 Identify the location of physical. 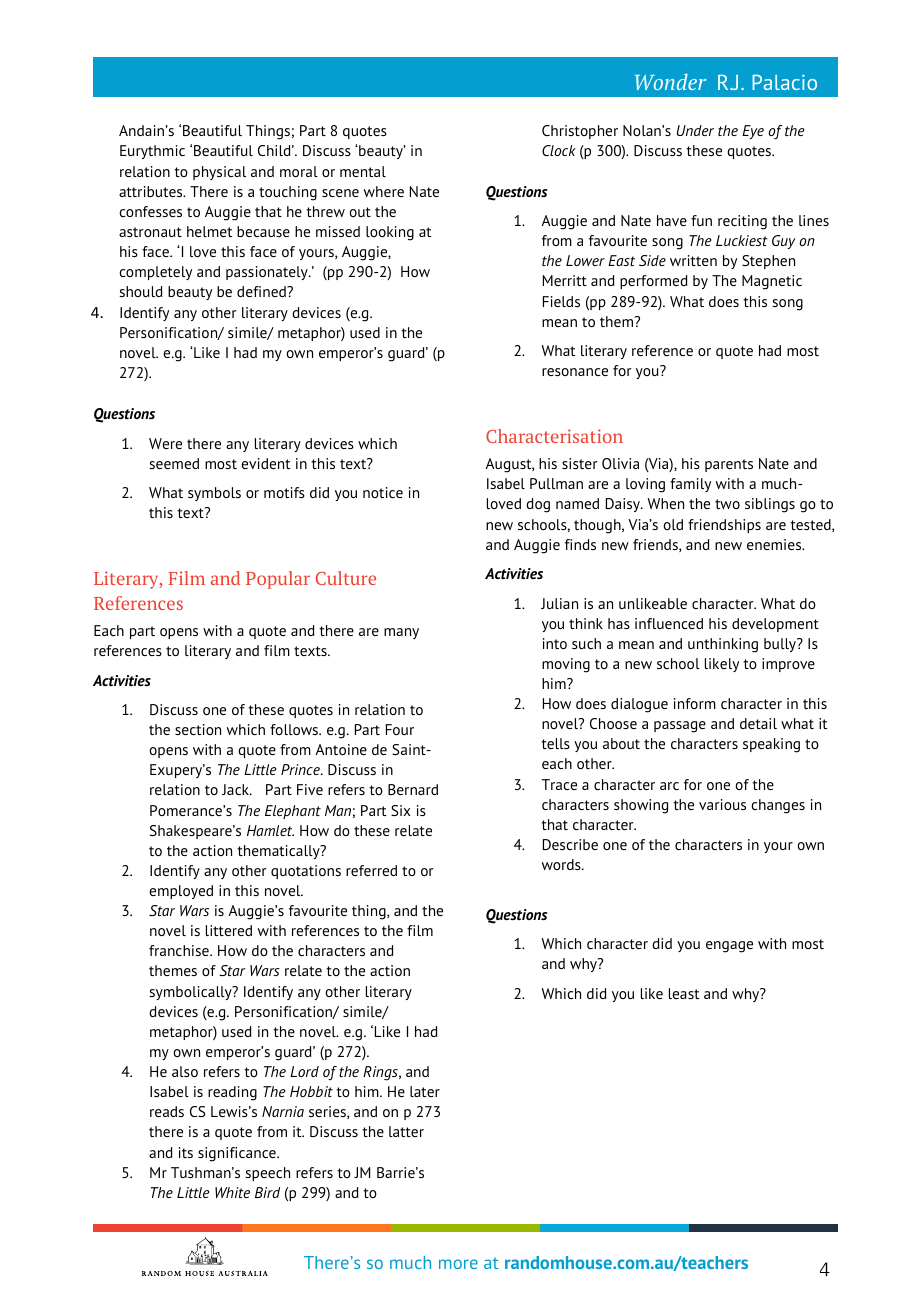
(219, 173).
